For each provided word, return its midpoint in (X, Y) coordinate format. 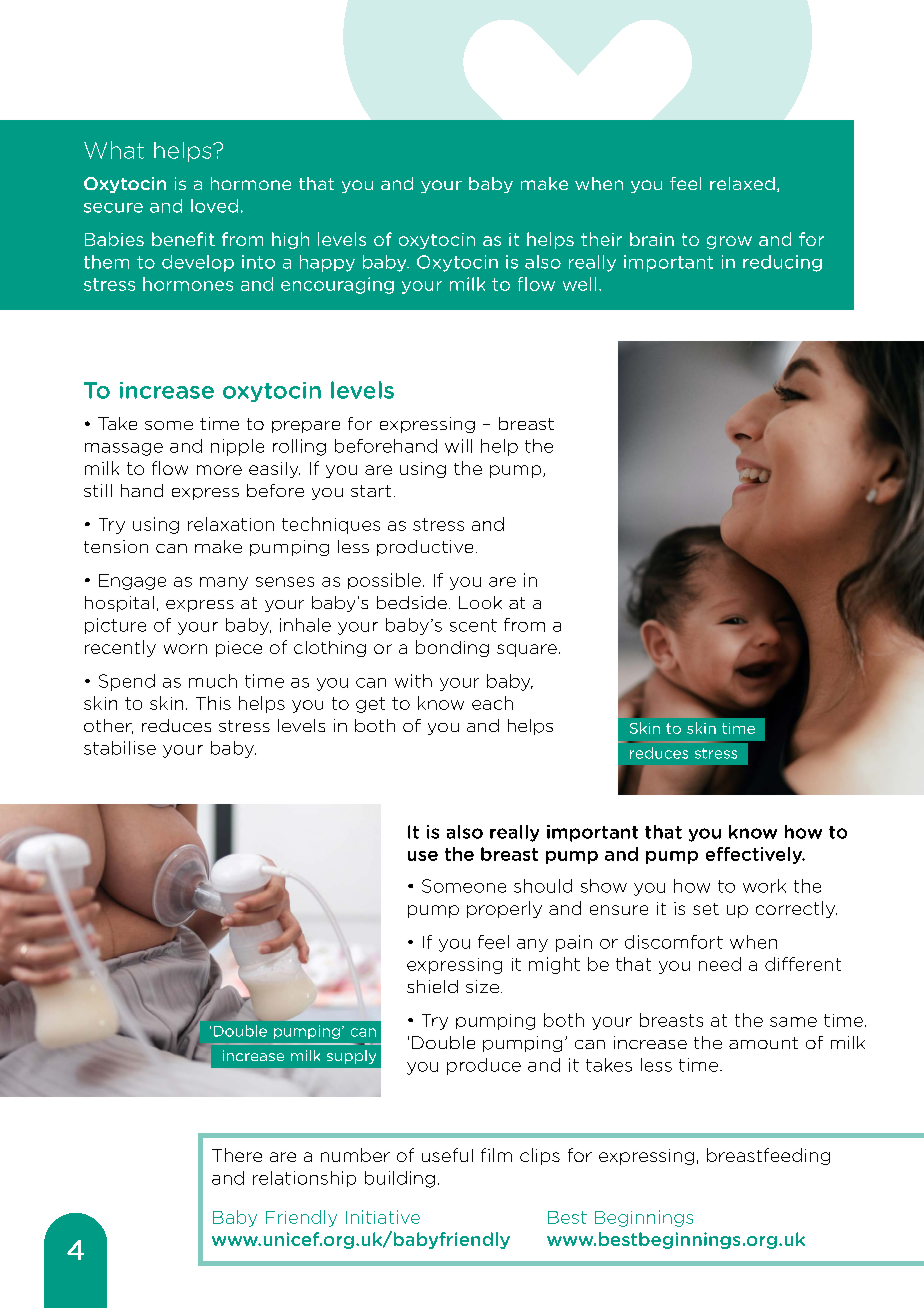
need (720, 964)
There (237, 1155)
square (527, 650)
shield (432, 986)
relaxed (742, 183)
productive (425, 548)
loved (214, 206)
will (458, 446)
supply (351, 1057)
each (492, 703)
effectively (755, 855)
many (224, 583)
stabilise (120, 748)
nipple (237, 447)
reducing (782, 263)
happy (327, 263)
